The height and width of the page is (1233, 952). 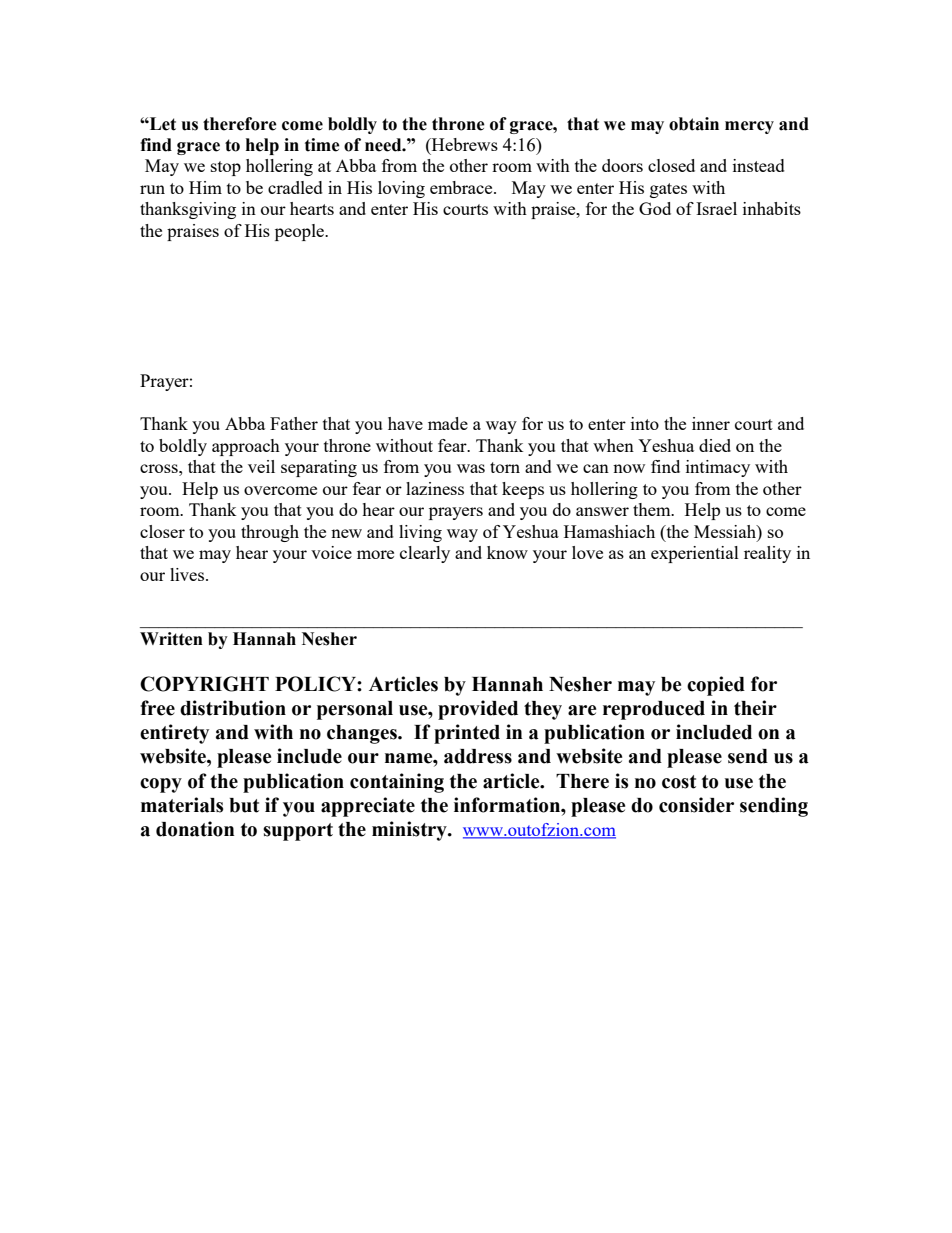 I want to click on veil, so click(x=261, y=466).
